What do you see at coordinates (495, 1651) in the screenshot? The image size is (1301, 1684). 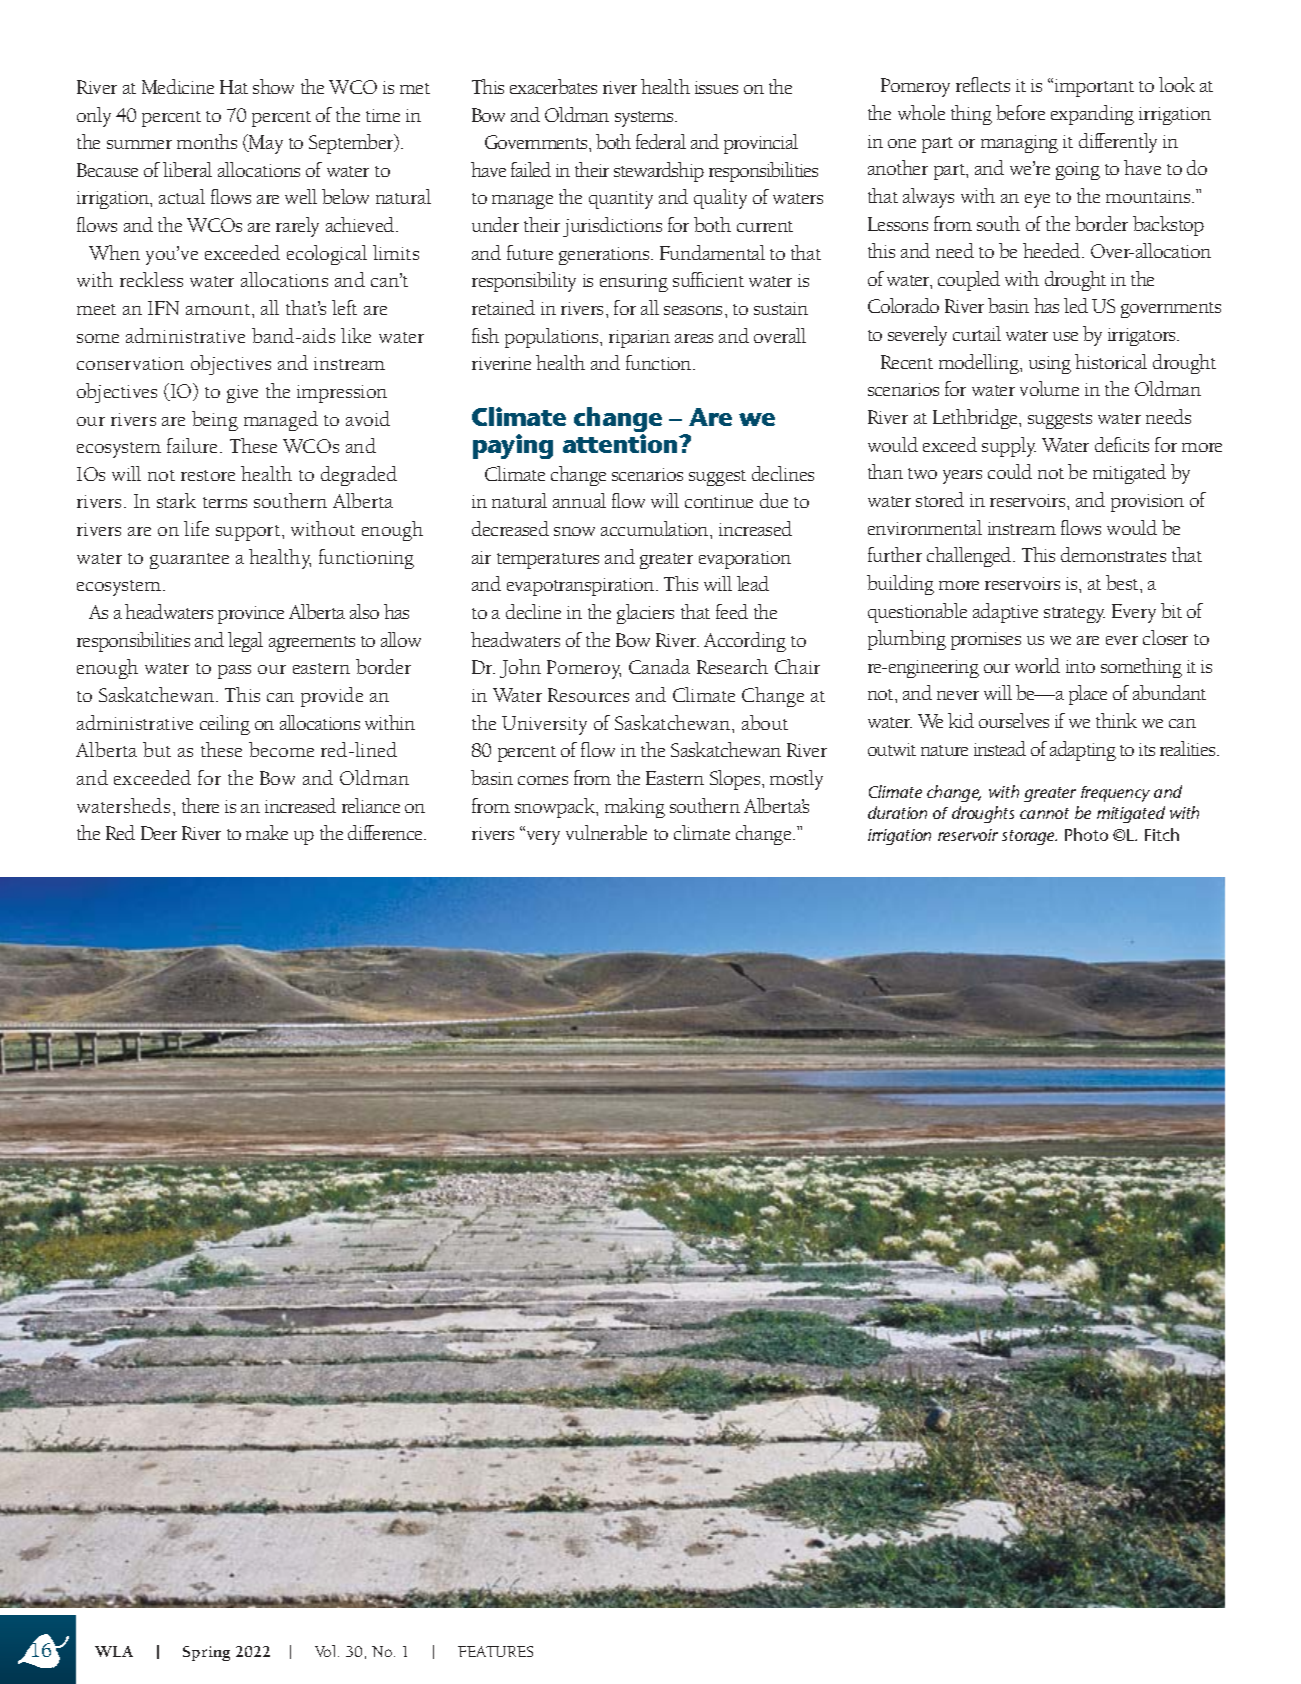 I see `FEATURES` at bounding box center [495, 1651].
